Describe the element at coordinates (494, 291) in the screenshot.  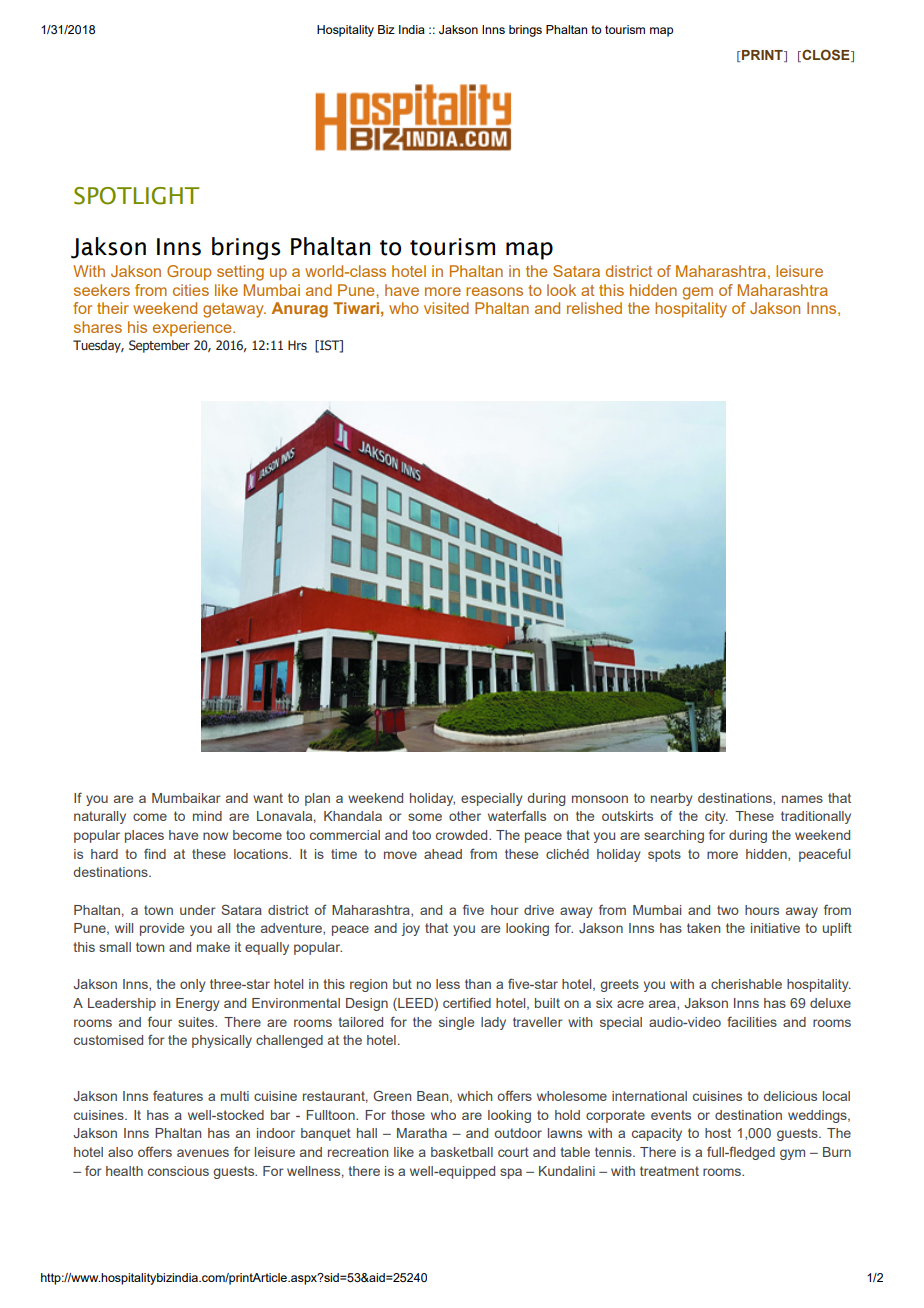
I see `reasons` at that location.
